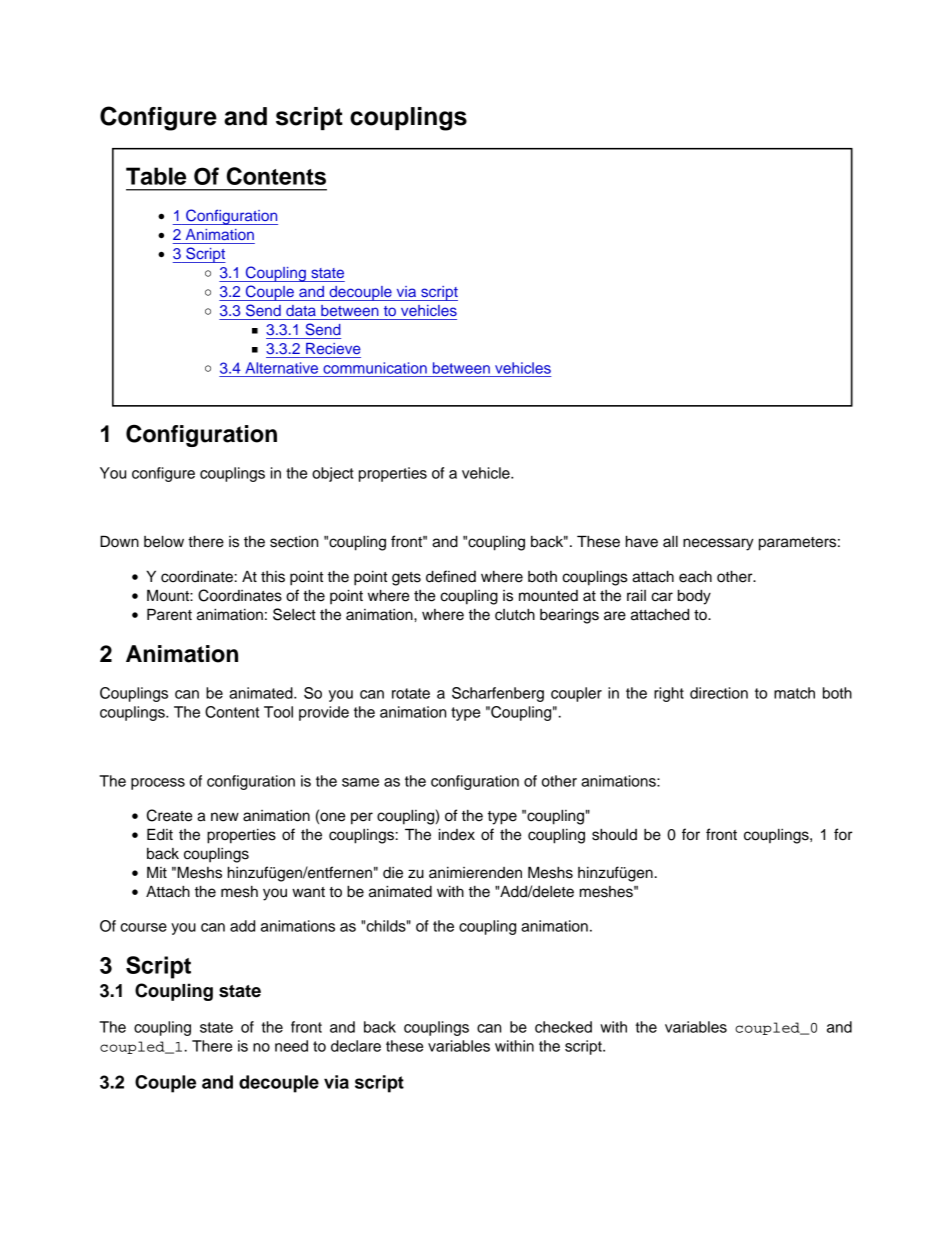  Describe the element at coordinates (291, 1046) in the screenshot. I see `need` at that location.
